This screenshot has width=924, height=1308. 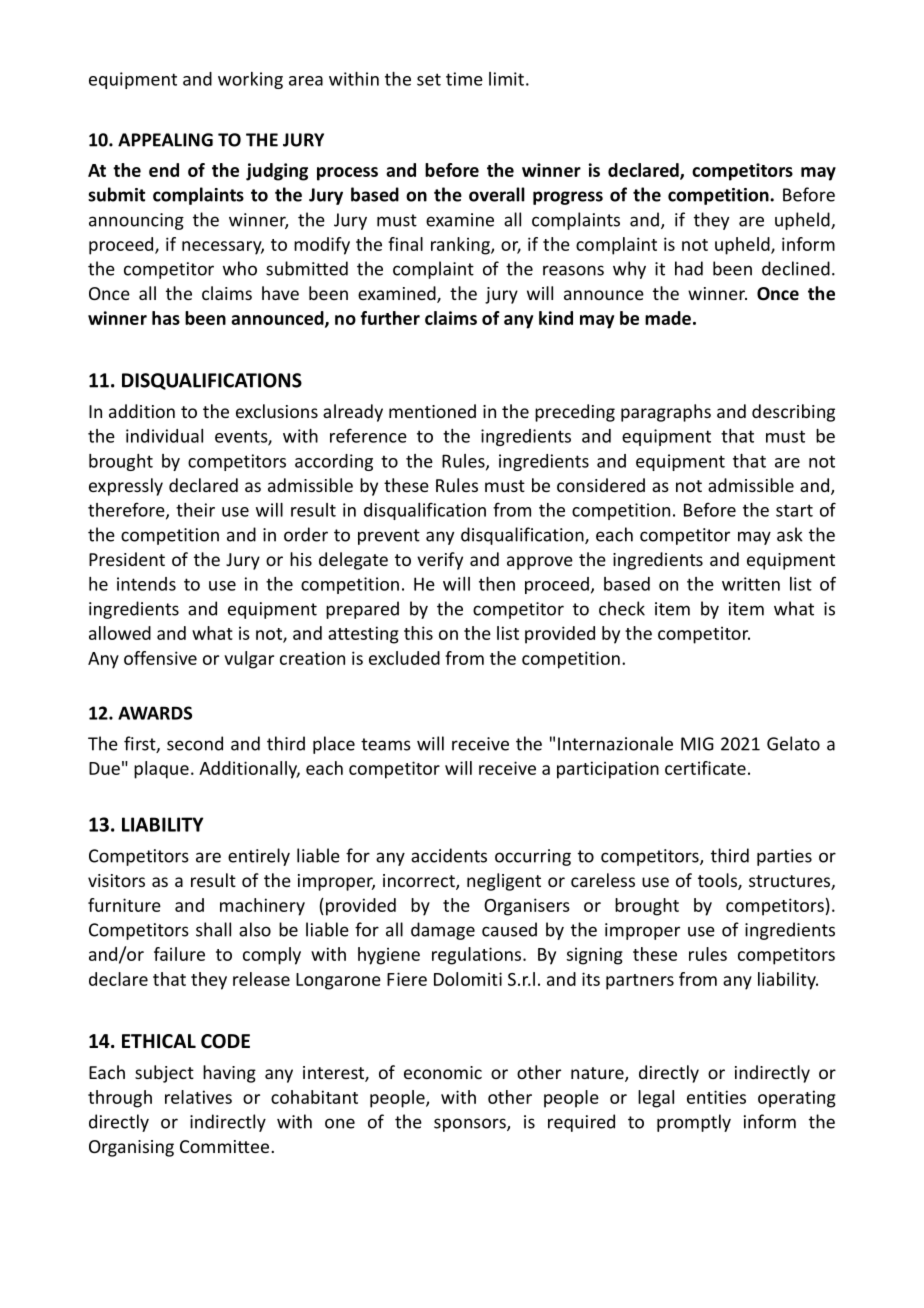 I want to click on APPEALING, so click(x=165, y=140).
